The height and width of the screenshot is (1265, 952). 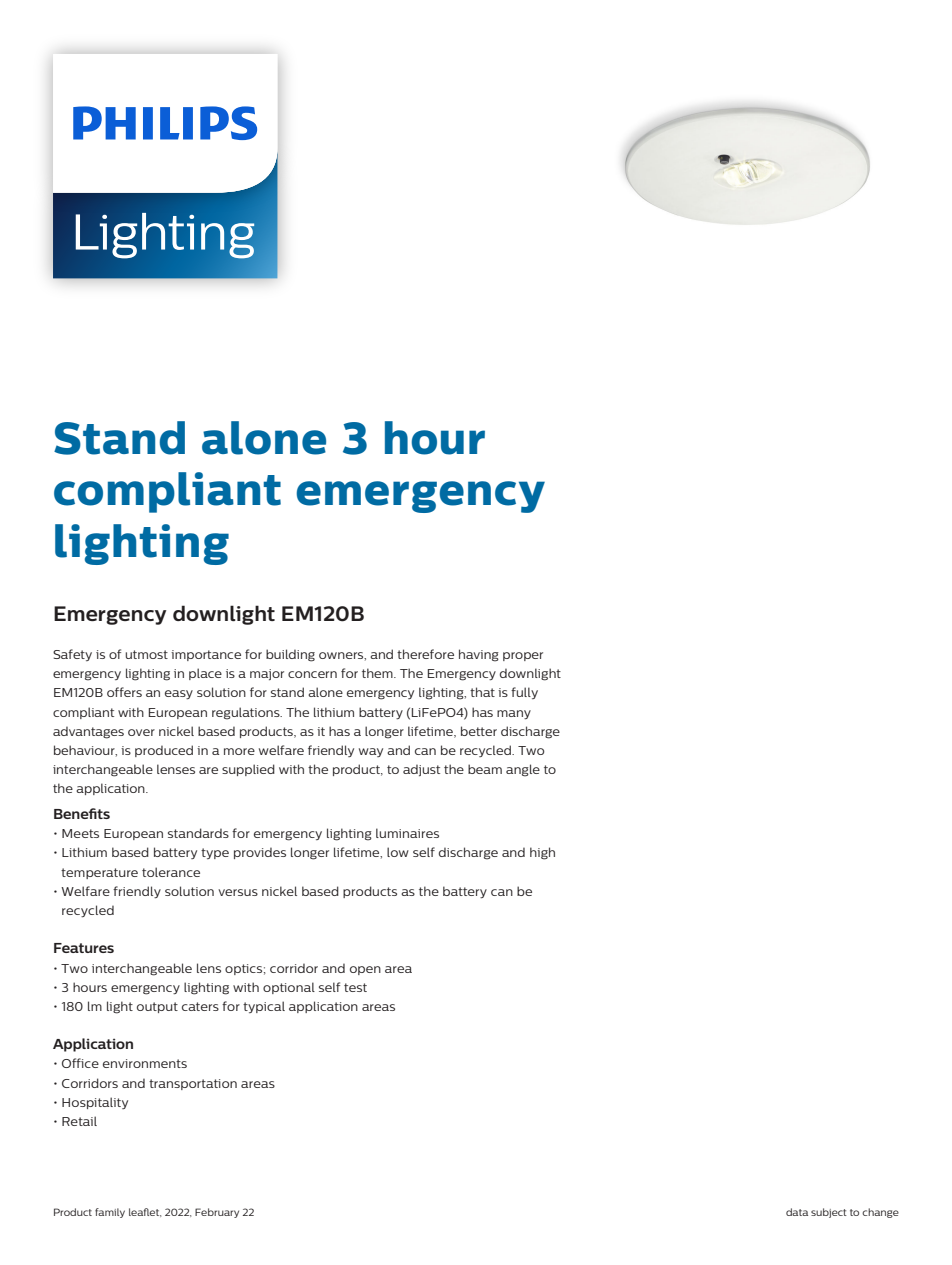 I want to click on output, so click(x=157, y=1007).
